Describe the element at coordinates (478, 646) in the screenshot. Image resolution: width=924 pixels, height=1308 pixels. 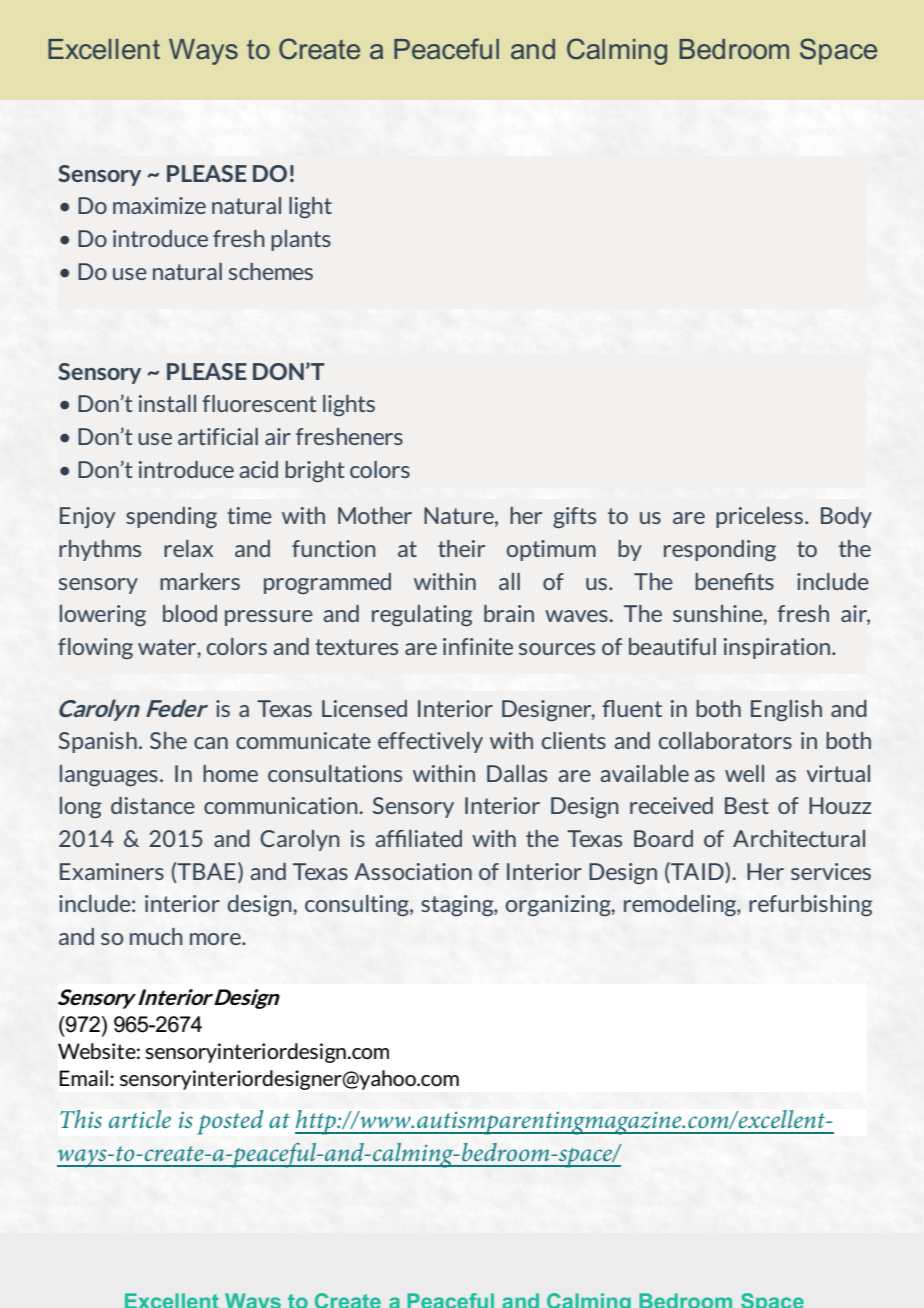
I see `infinite` at that location.
